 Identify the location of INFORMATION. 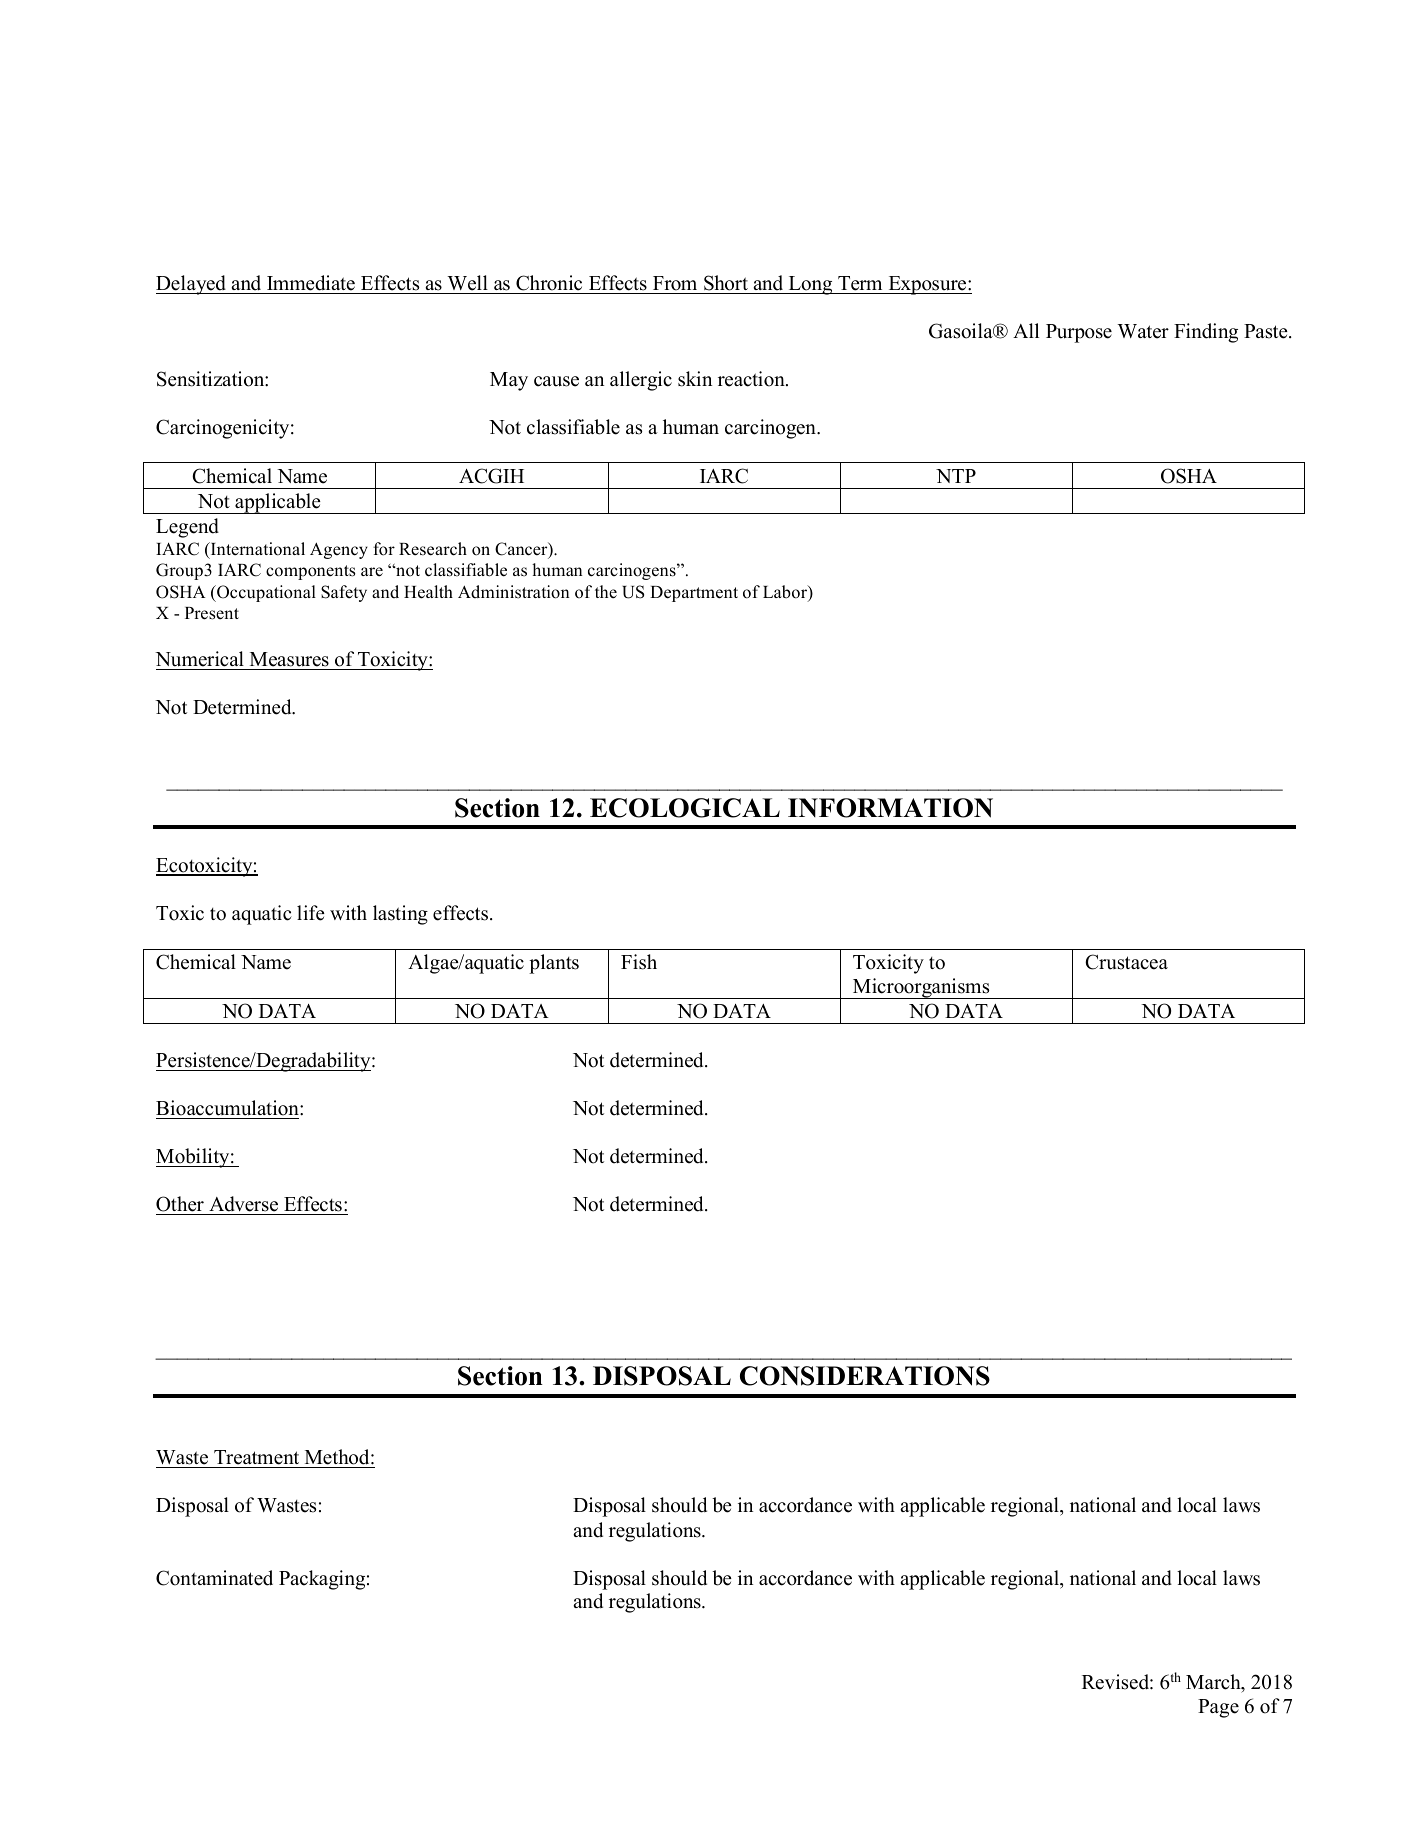
(890, 808).
